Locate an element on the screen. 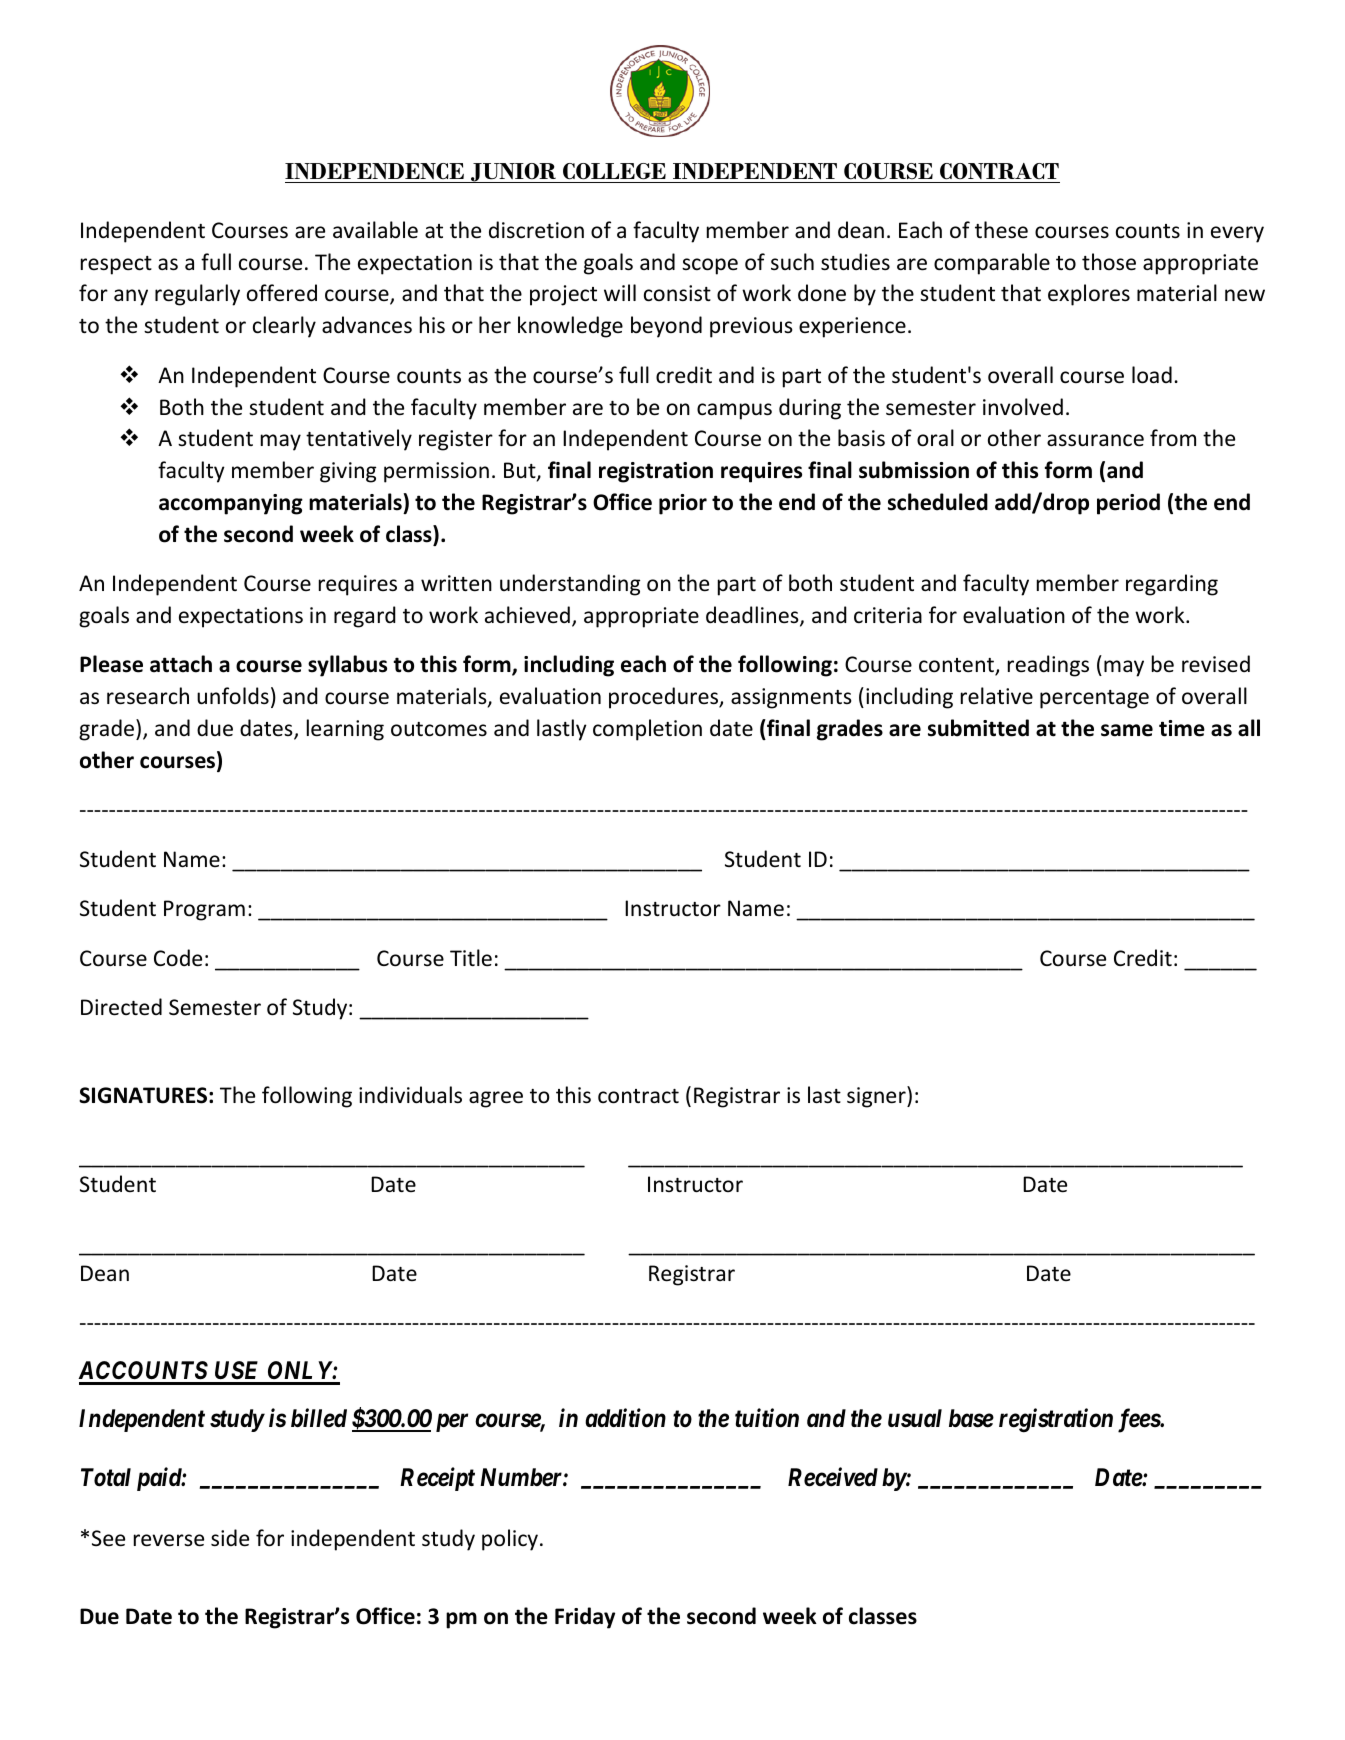 The image size is (1345, 1740). same is located at coordinates (1127, 730).
